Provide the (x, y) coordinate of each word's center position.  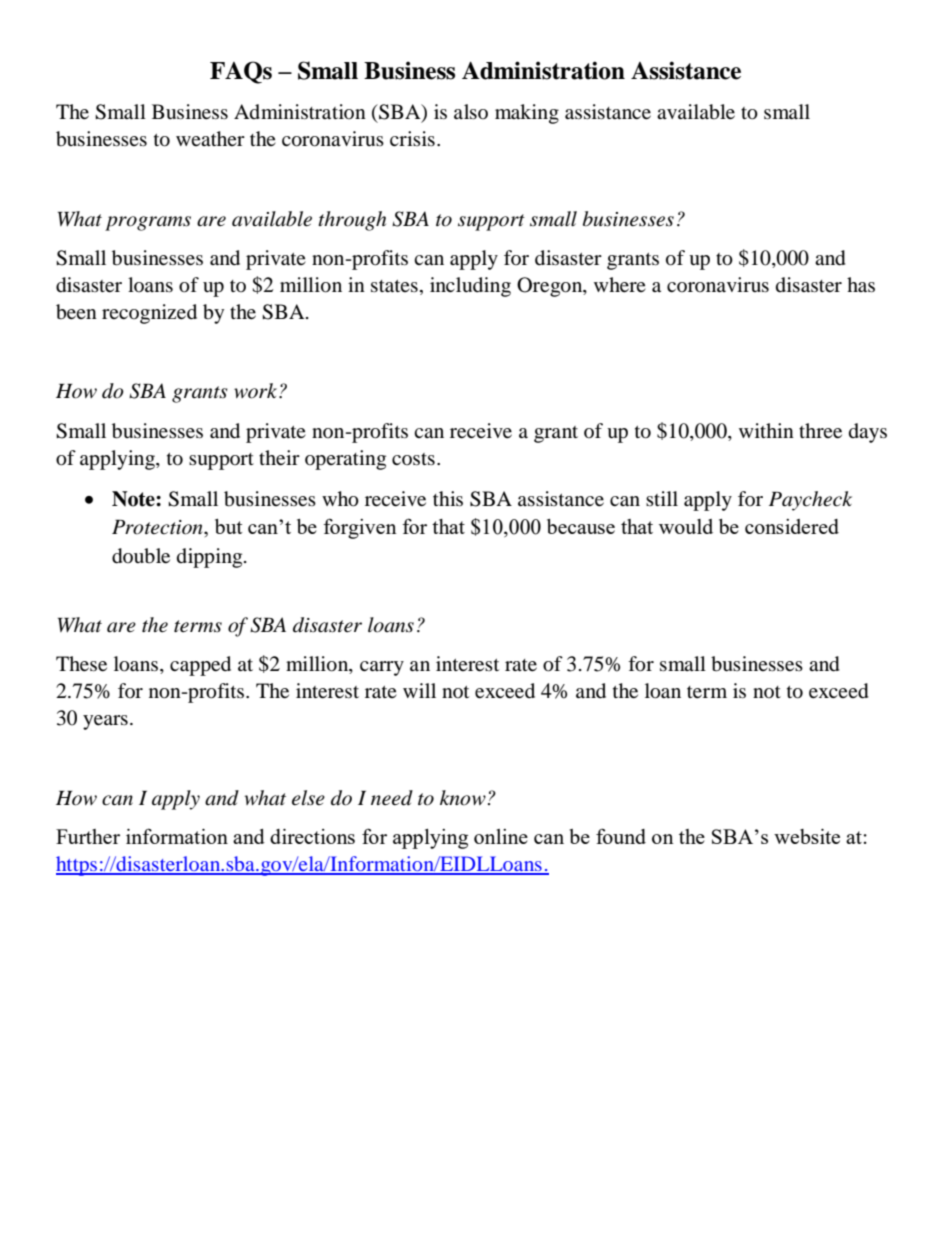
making (527, 114)
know (463, 798)
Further (88, 836)
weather (210, 138)
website (807, 836)
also (471, 111)
